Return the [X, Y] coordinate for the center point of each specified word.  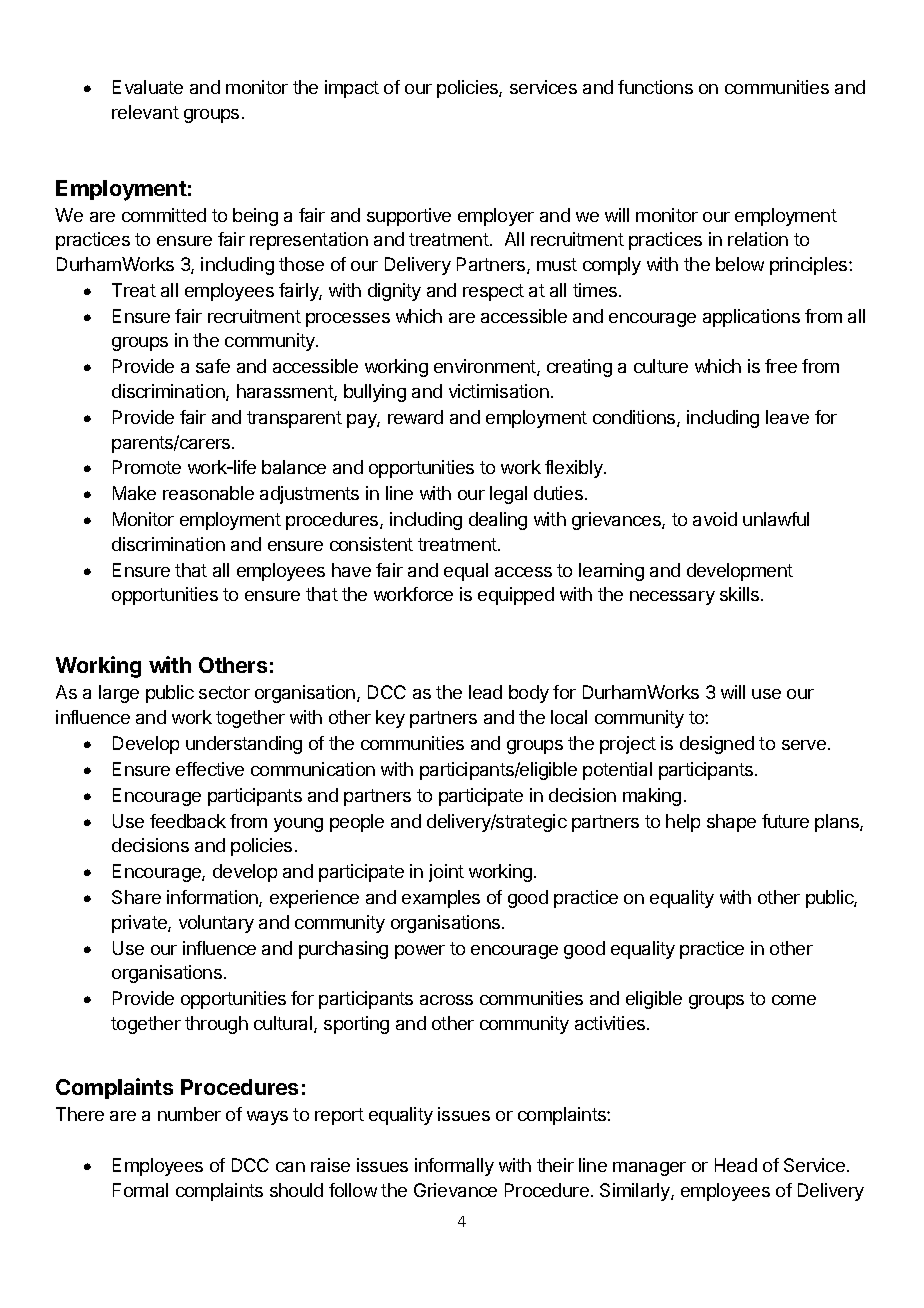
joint [446, 873]
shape [731, 823]
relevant [145, 112]
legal [508, 495]
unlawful [776, 519]
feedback [188, 821]
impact [352, 89]
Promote [147, 467]
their [555, 1165]
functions [655, 87]
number [189, 1114]
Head [736, 1165]
